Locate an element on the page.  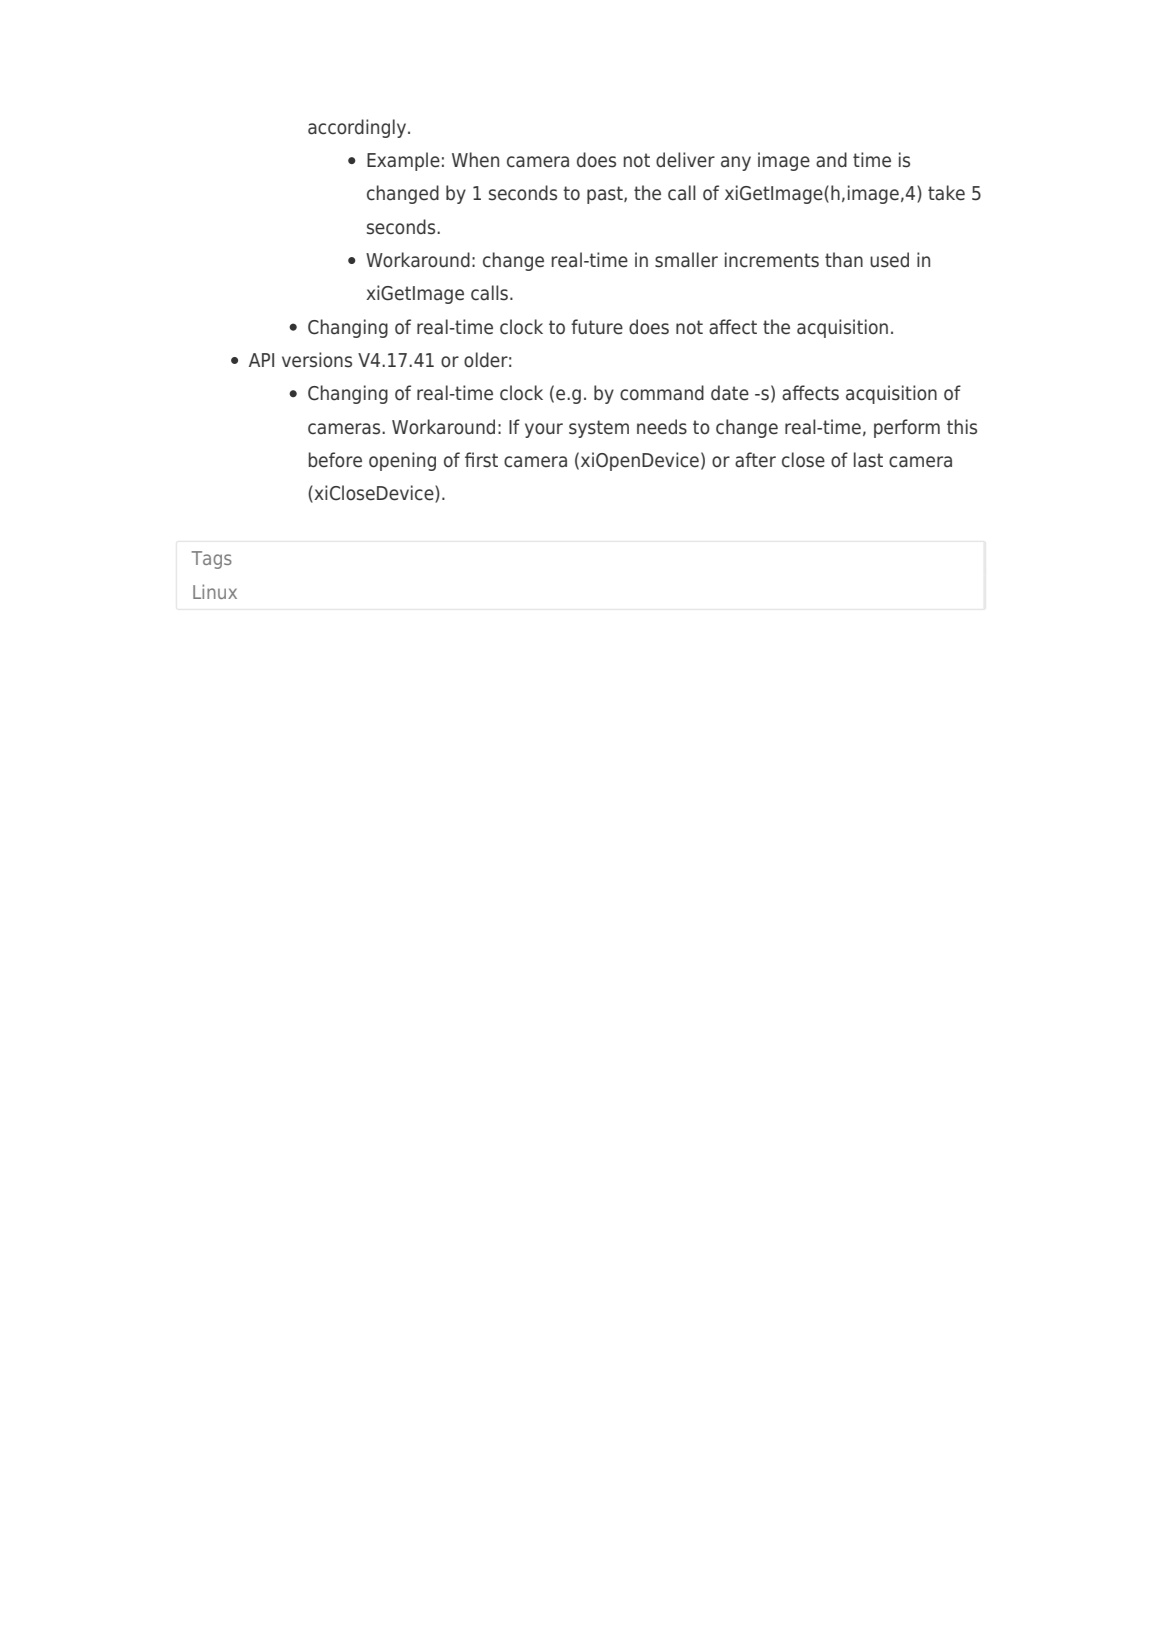
before is located at coordinates (335, 460).
